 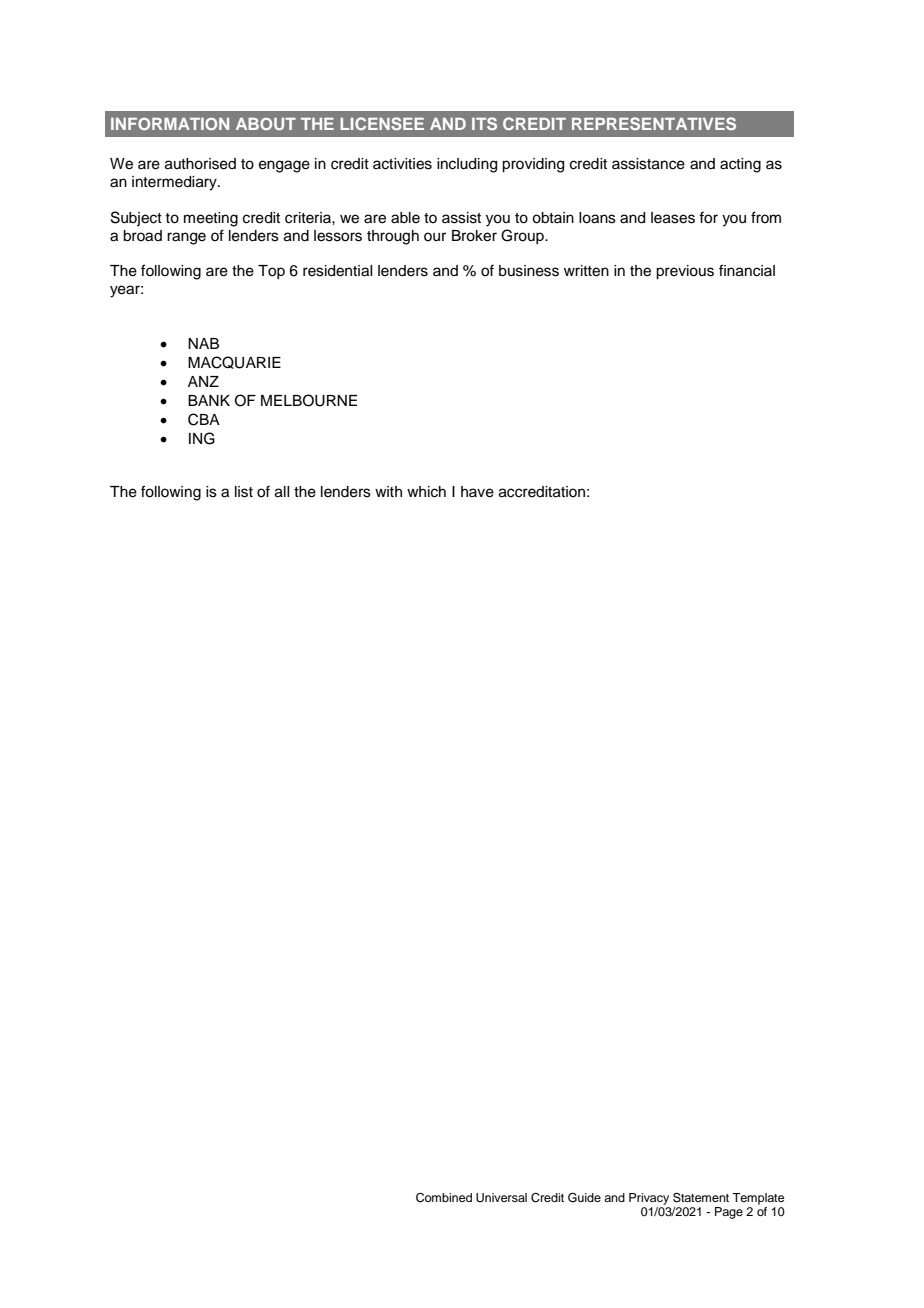 I want to click on NAB, so click(x=203, y=343).
